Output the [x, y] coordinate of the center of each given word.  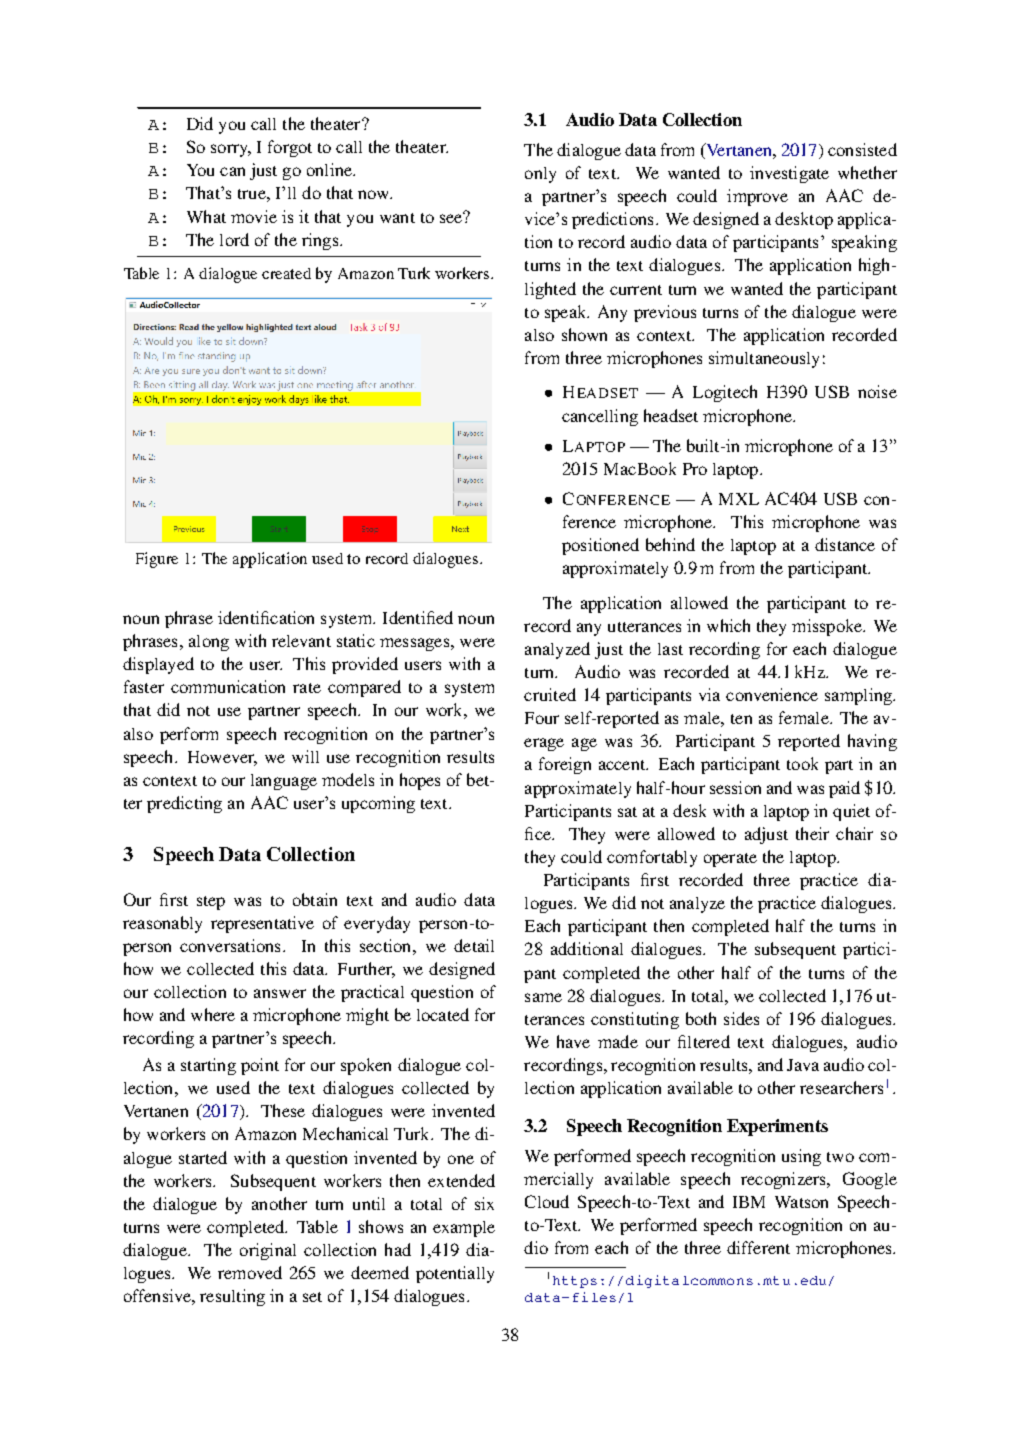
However [222, 758]
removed [250, 1272]
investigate [789, 174]
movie [254, 216]
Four [542, 718]
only [540, 175]
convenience [772, 694]
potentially [455, 1274]
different [758, 1247]
